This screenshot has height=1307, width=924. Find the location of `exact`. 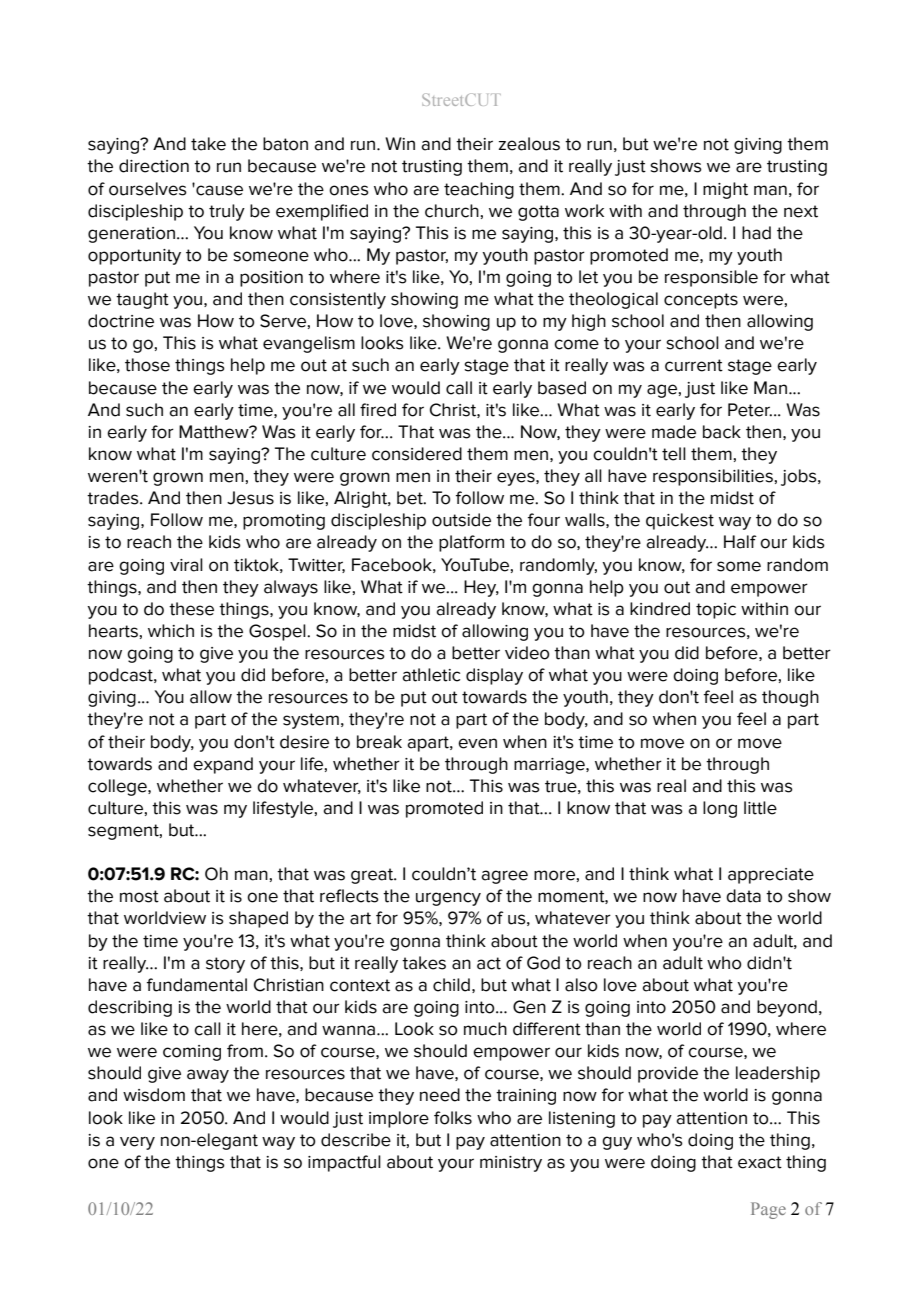

exact is located at coordinates (760, 1162).
